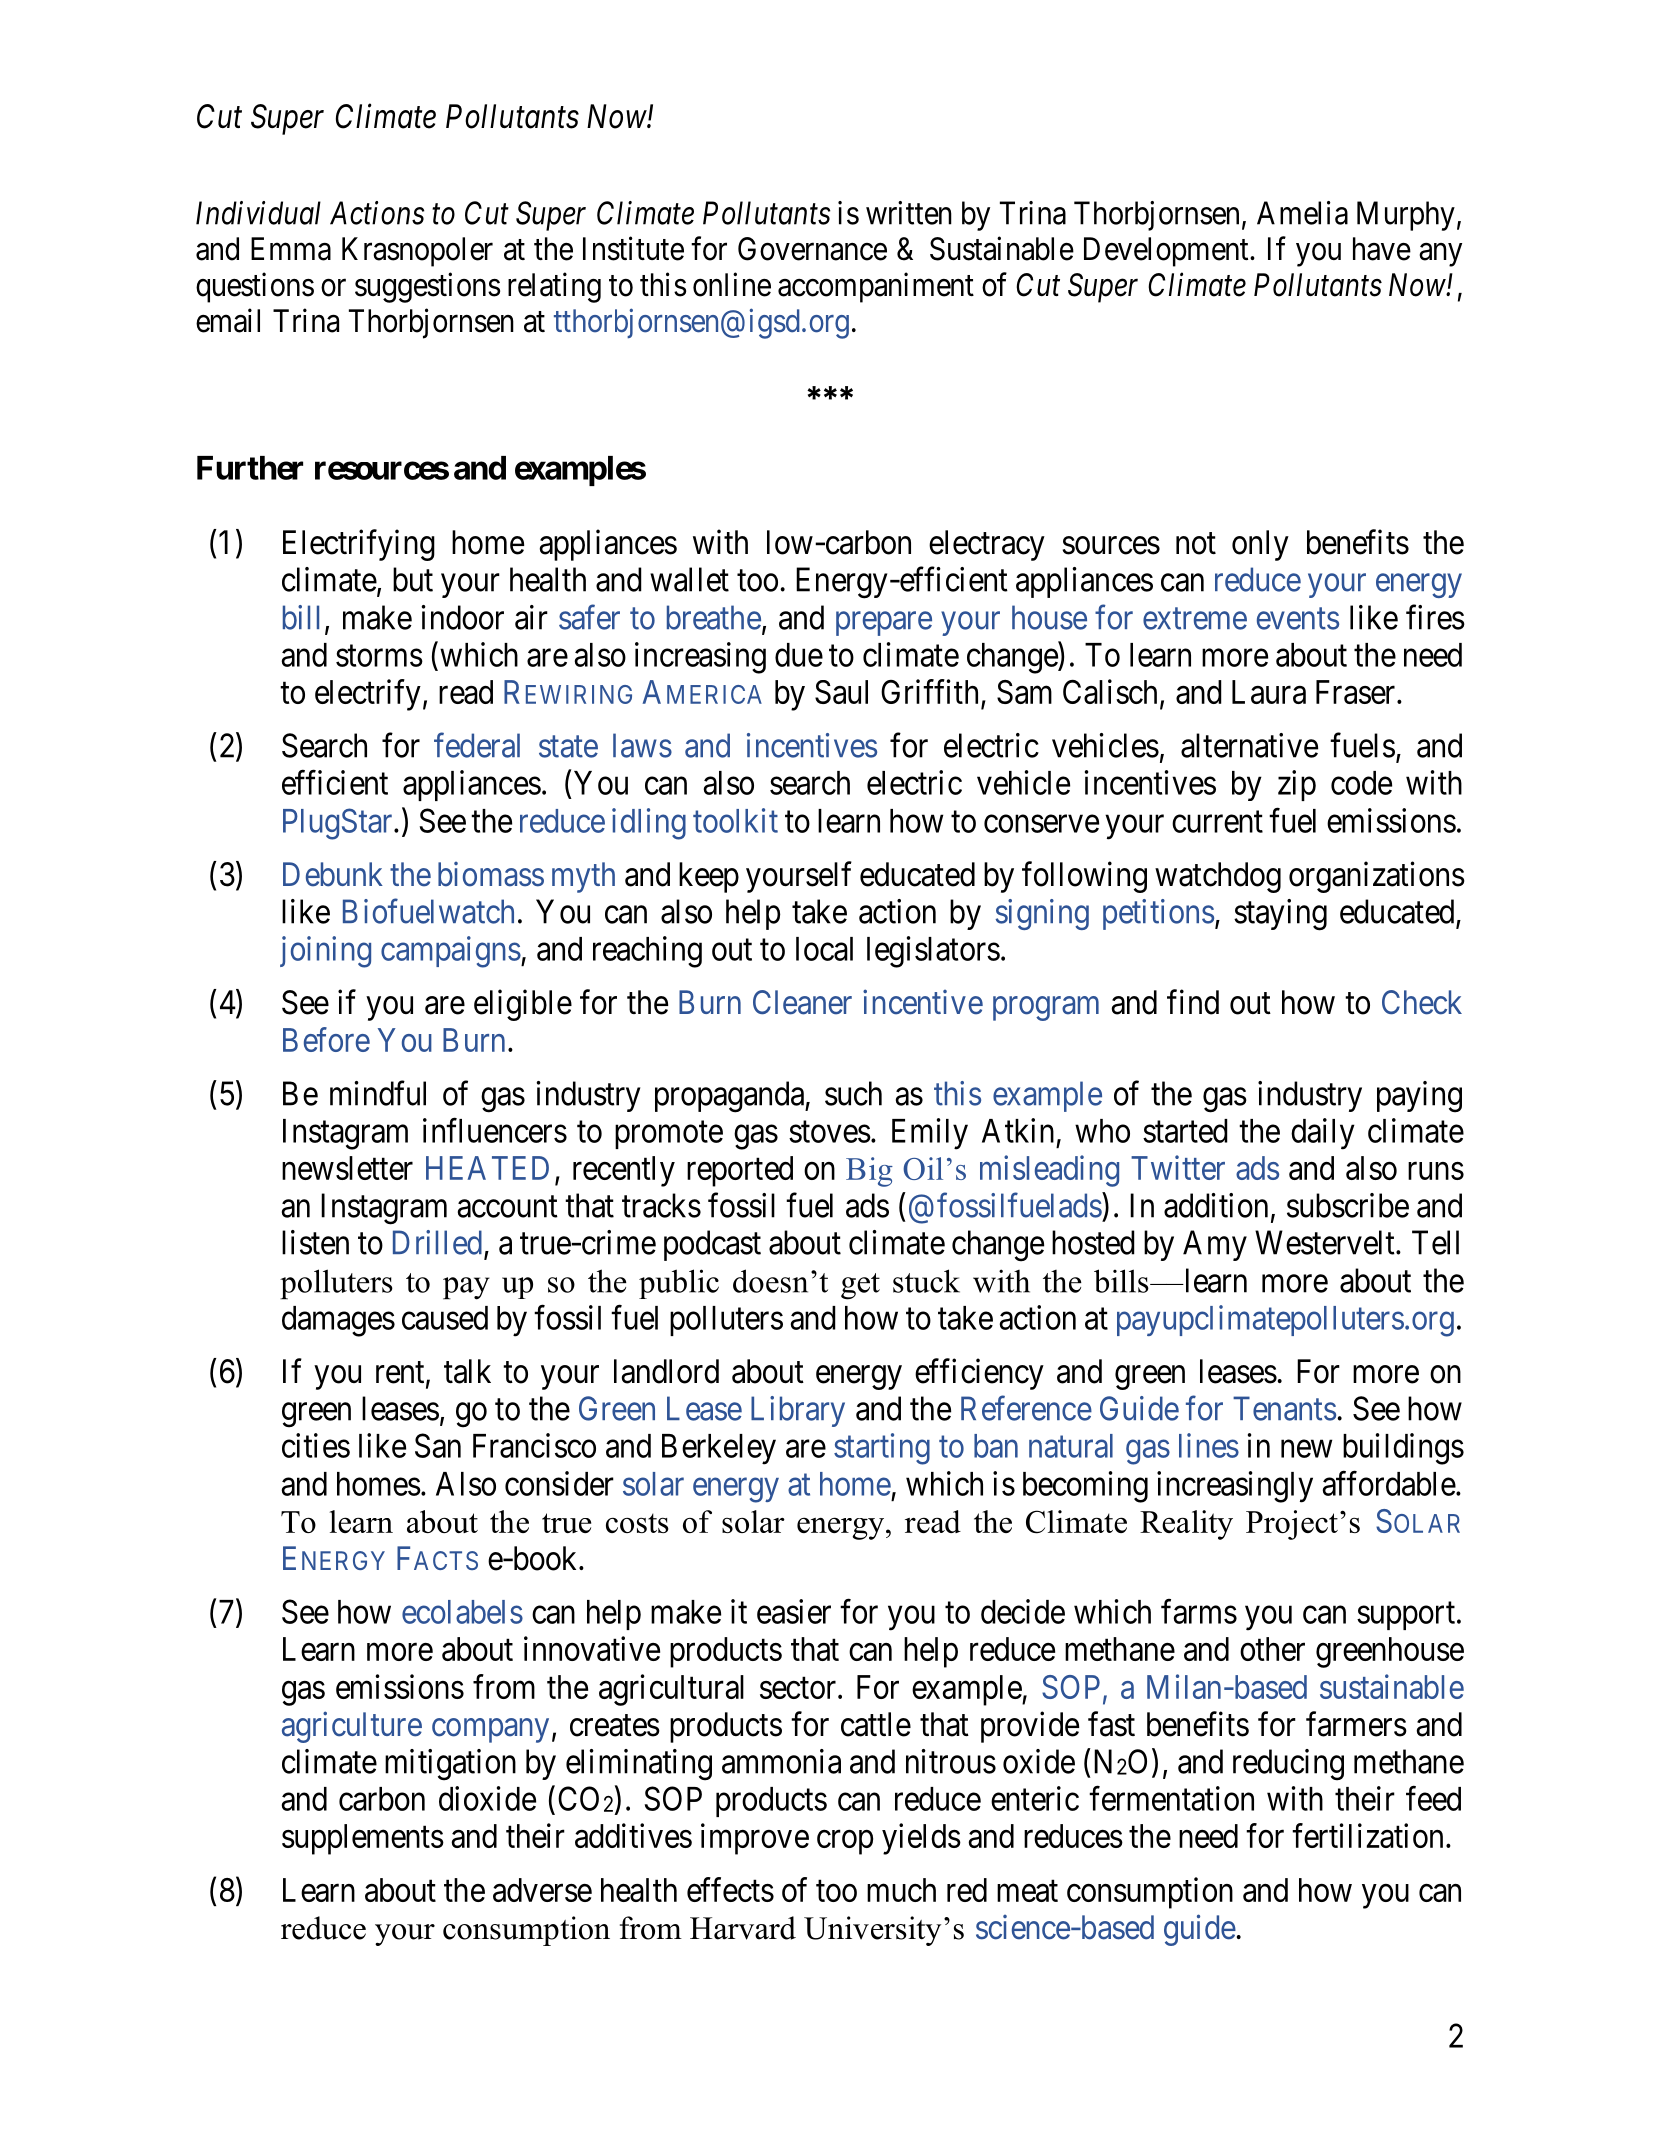 Image resolution: width=1658 pixels, height=2145 pixels. I want to click on San, so click(438, 1445).
